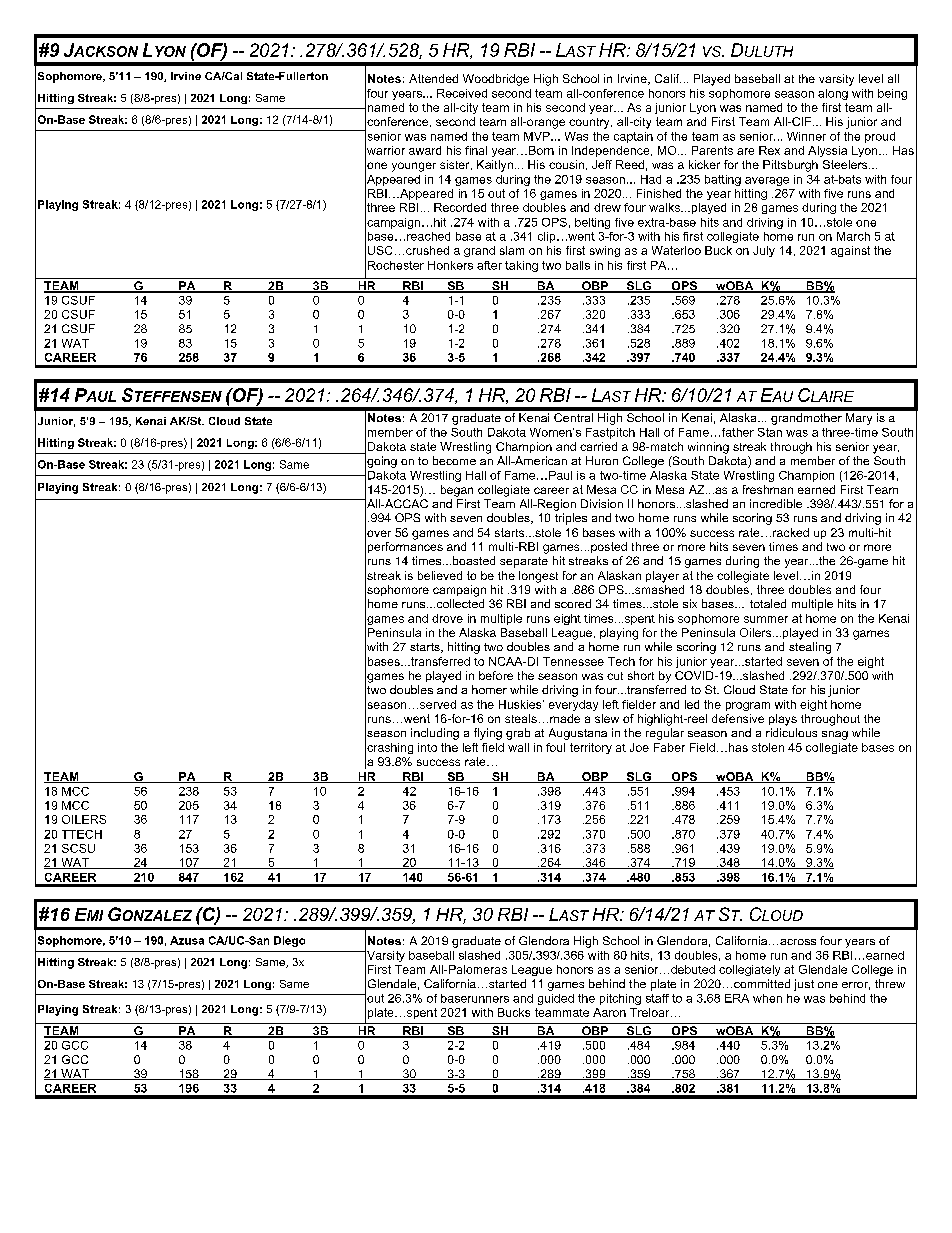 This page has width=952, height=1233. I want to click on incredible, so click(776, 503).
